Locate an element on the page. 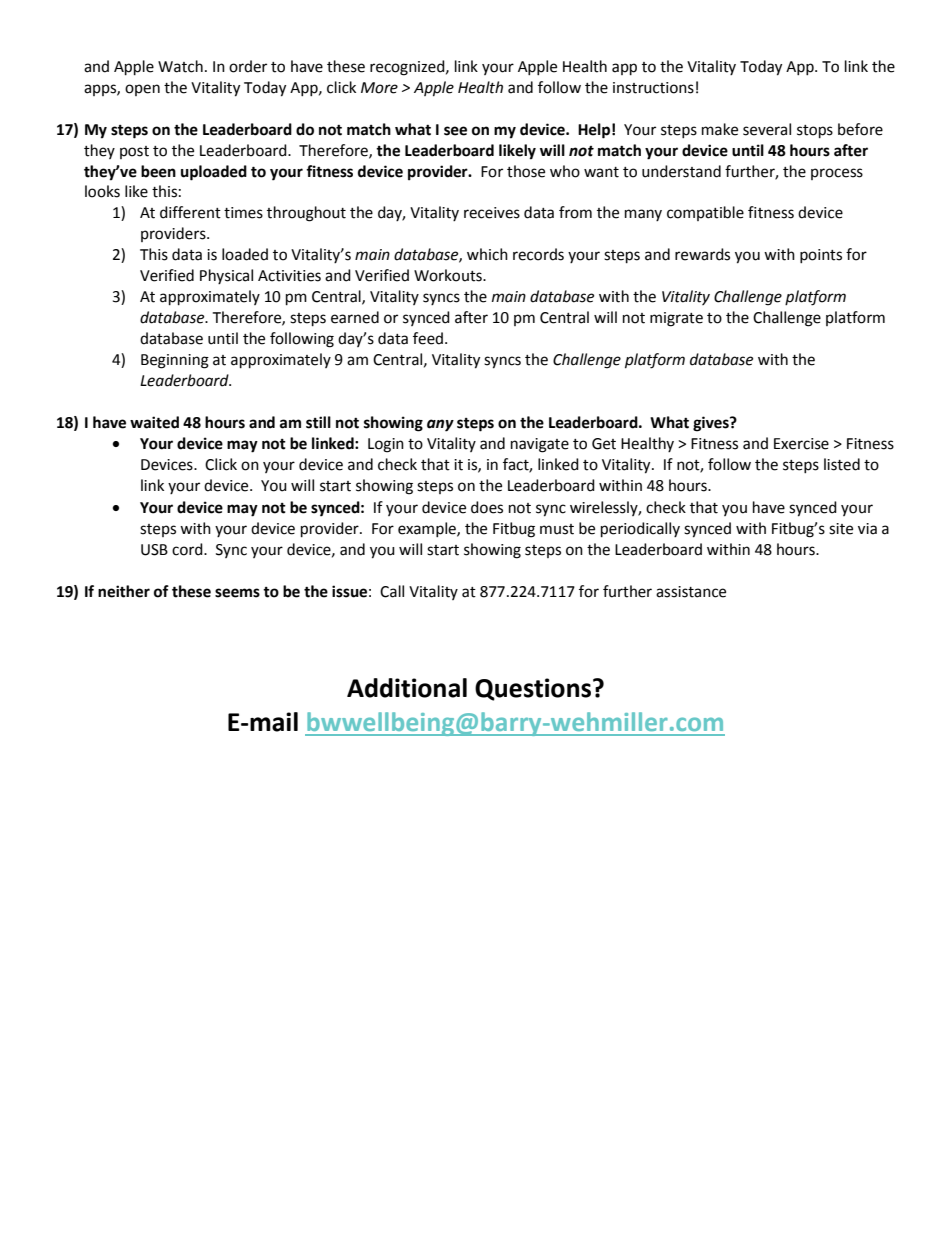  points is located at coordinates (821, 256).
